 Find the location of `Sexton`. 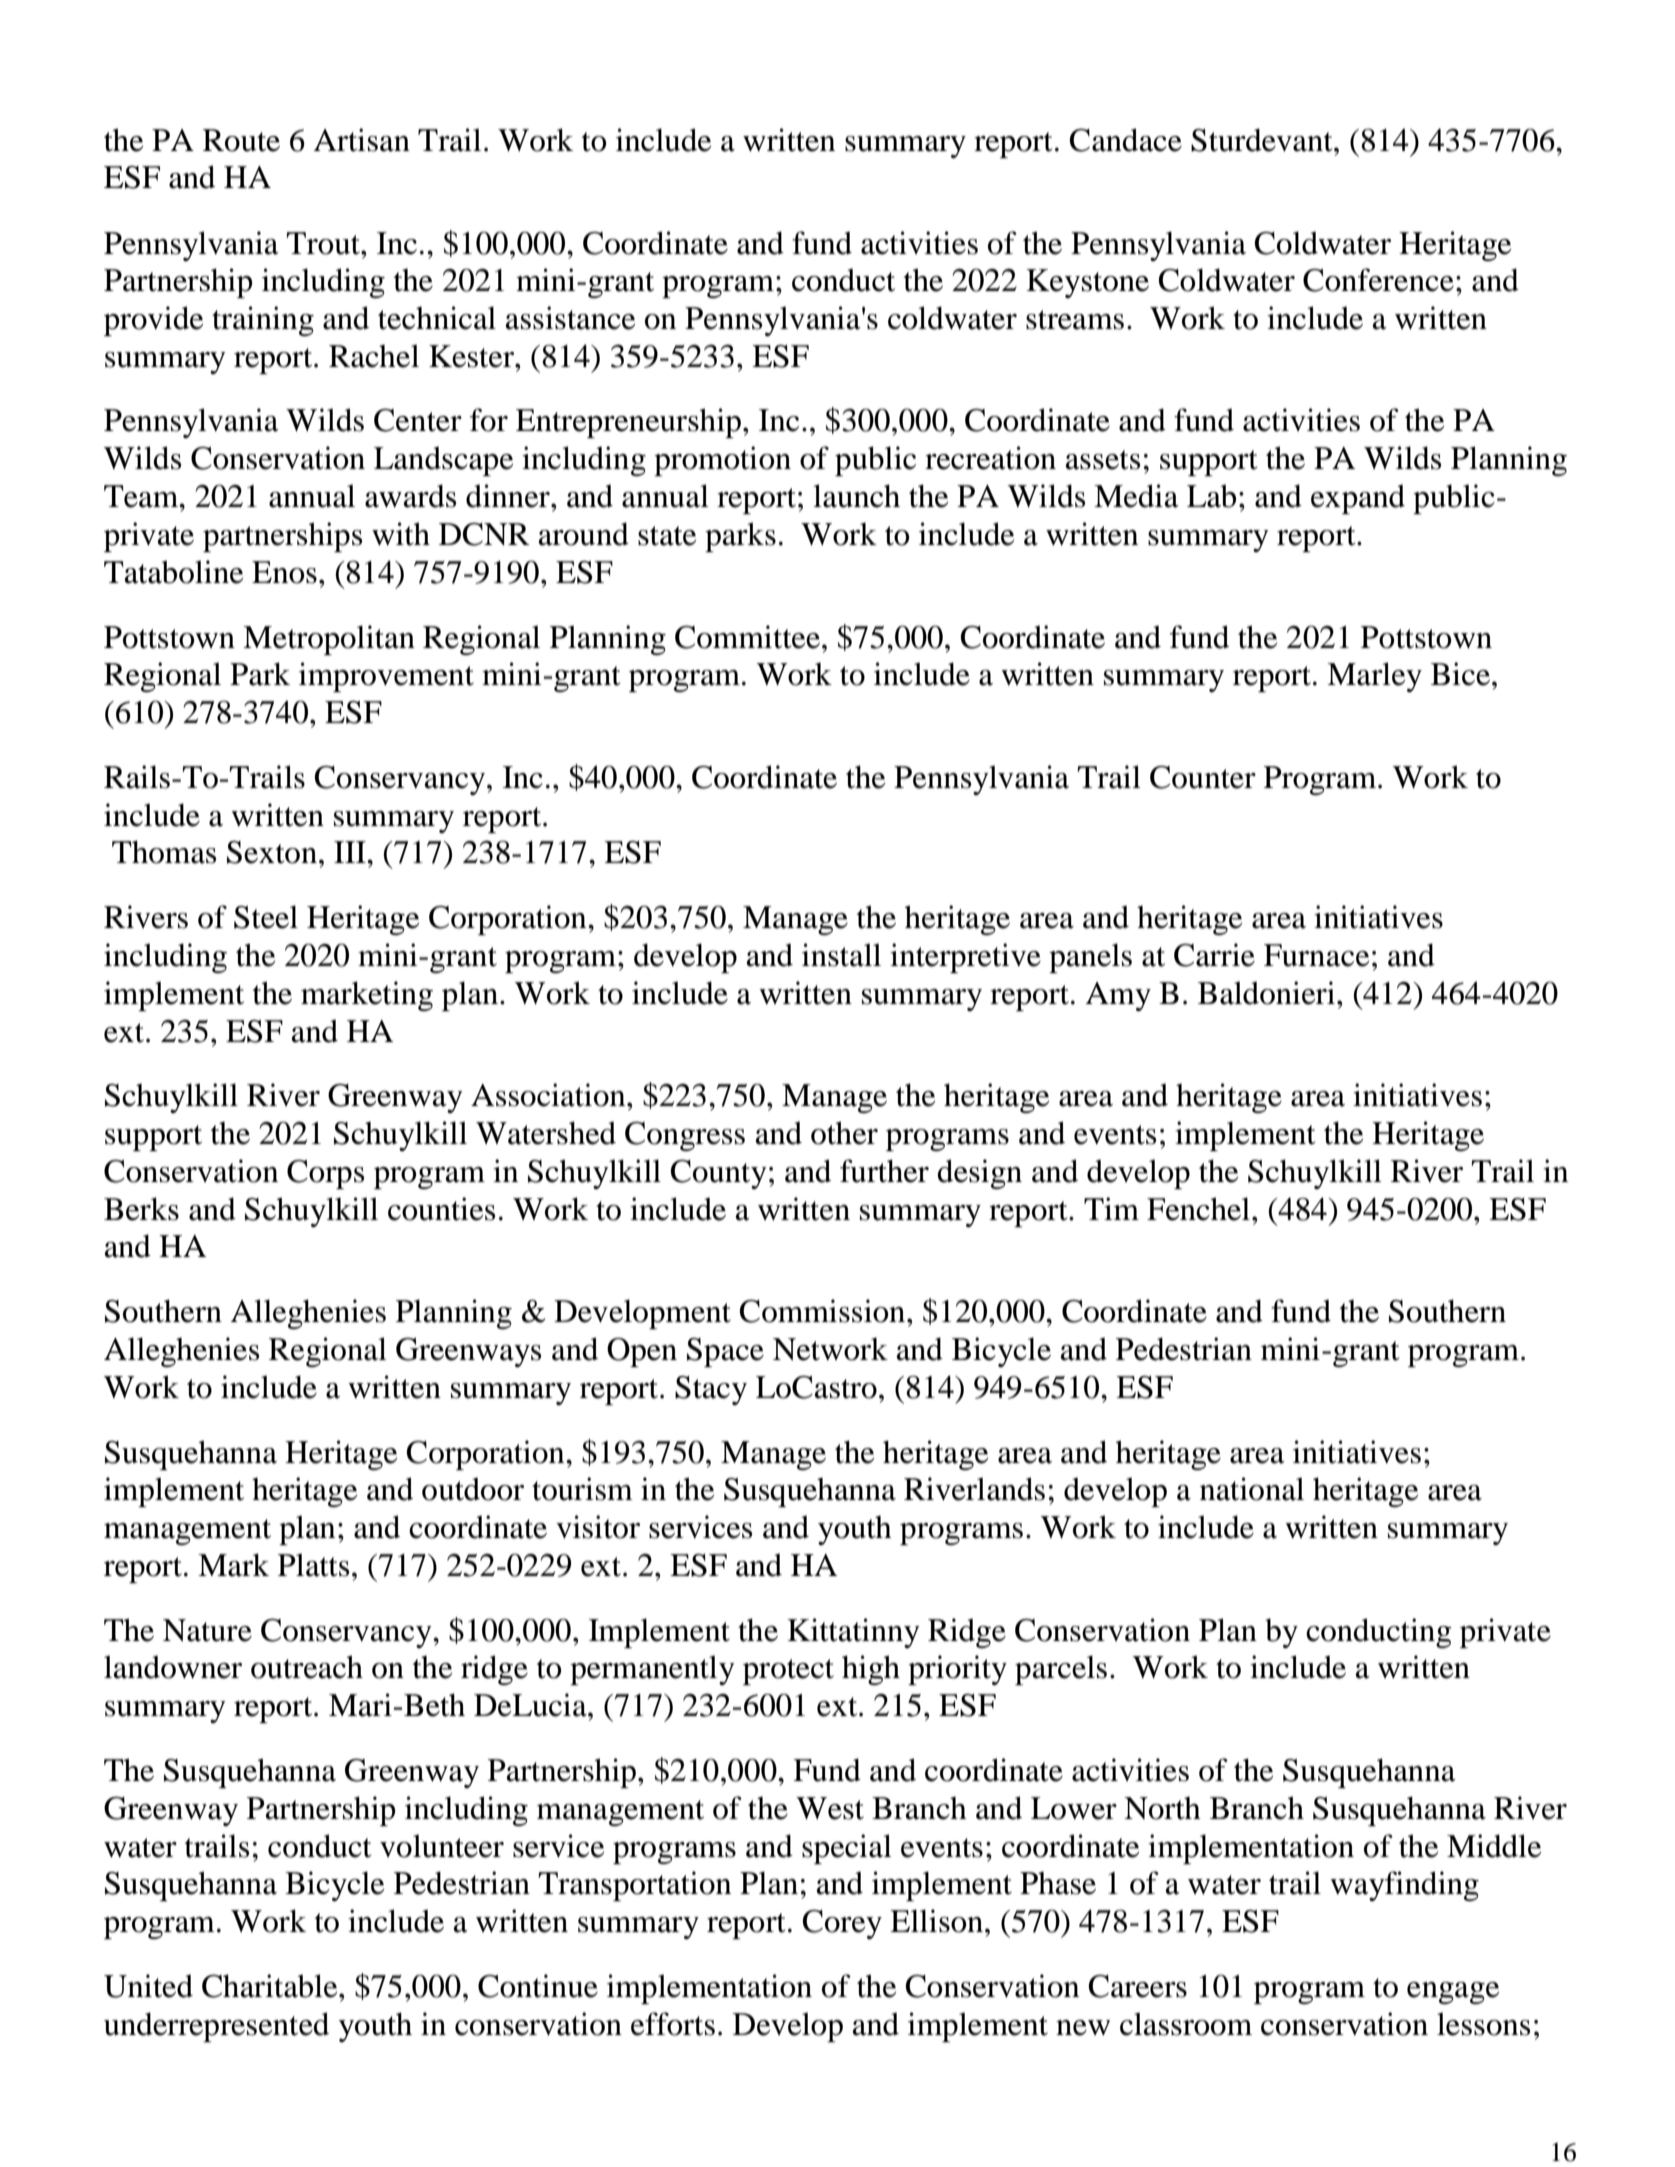

Sexton is located at coordinates (272, 852).
